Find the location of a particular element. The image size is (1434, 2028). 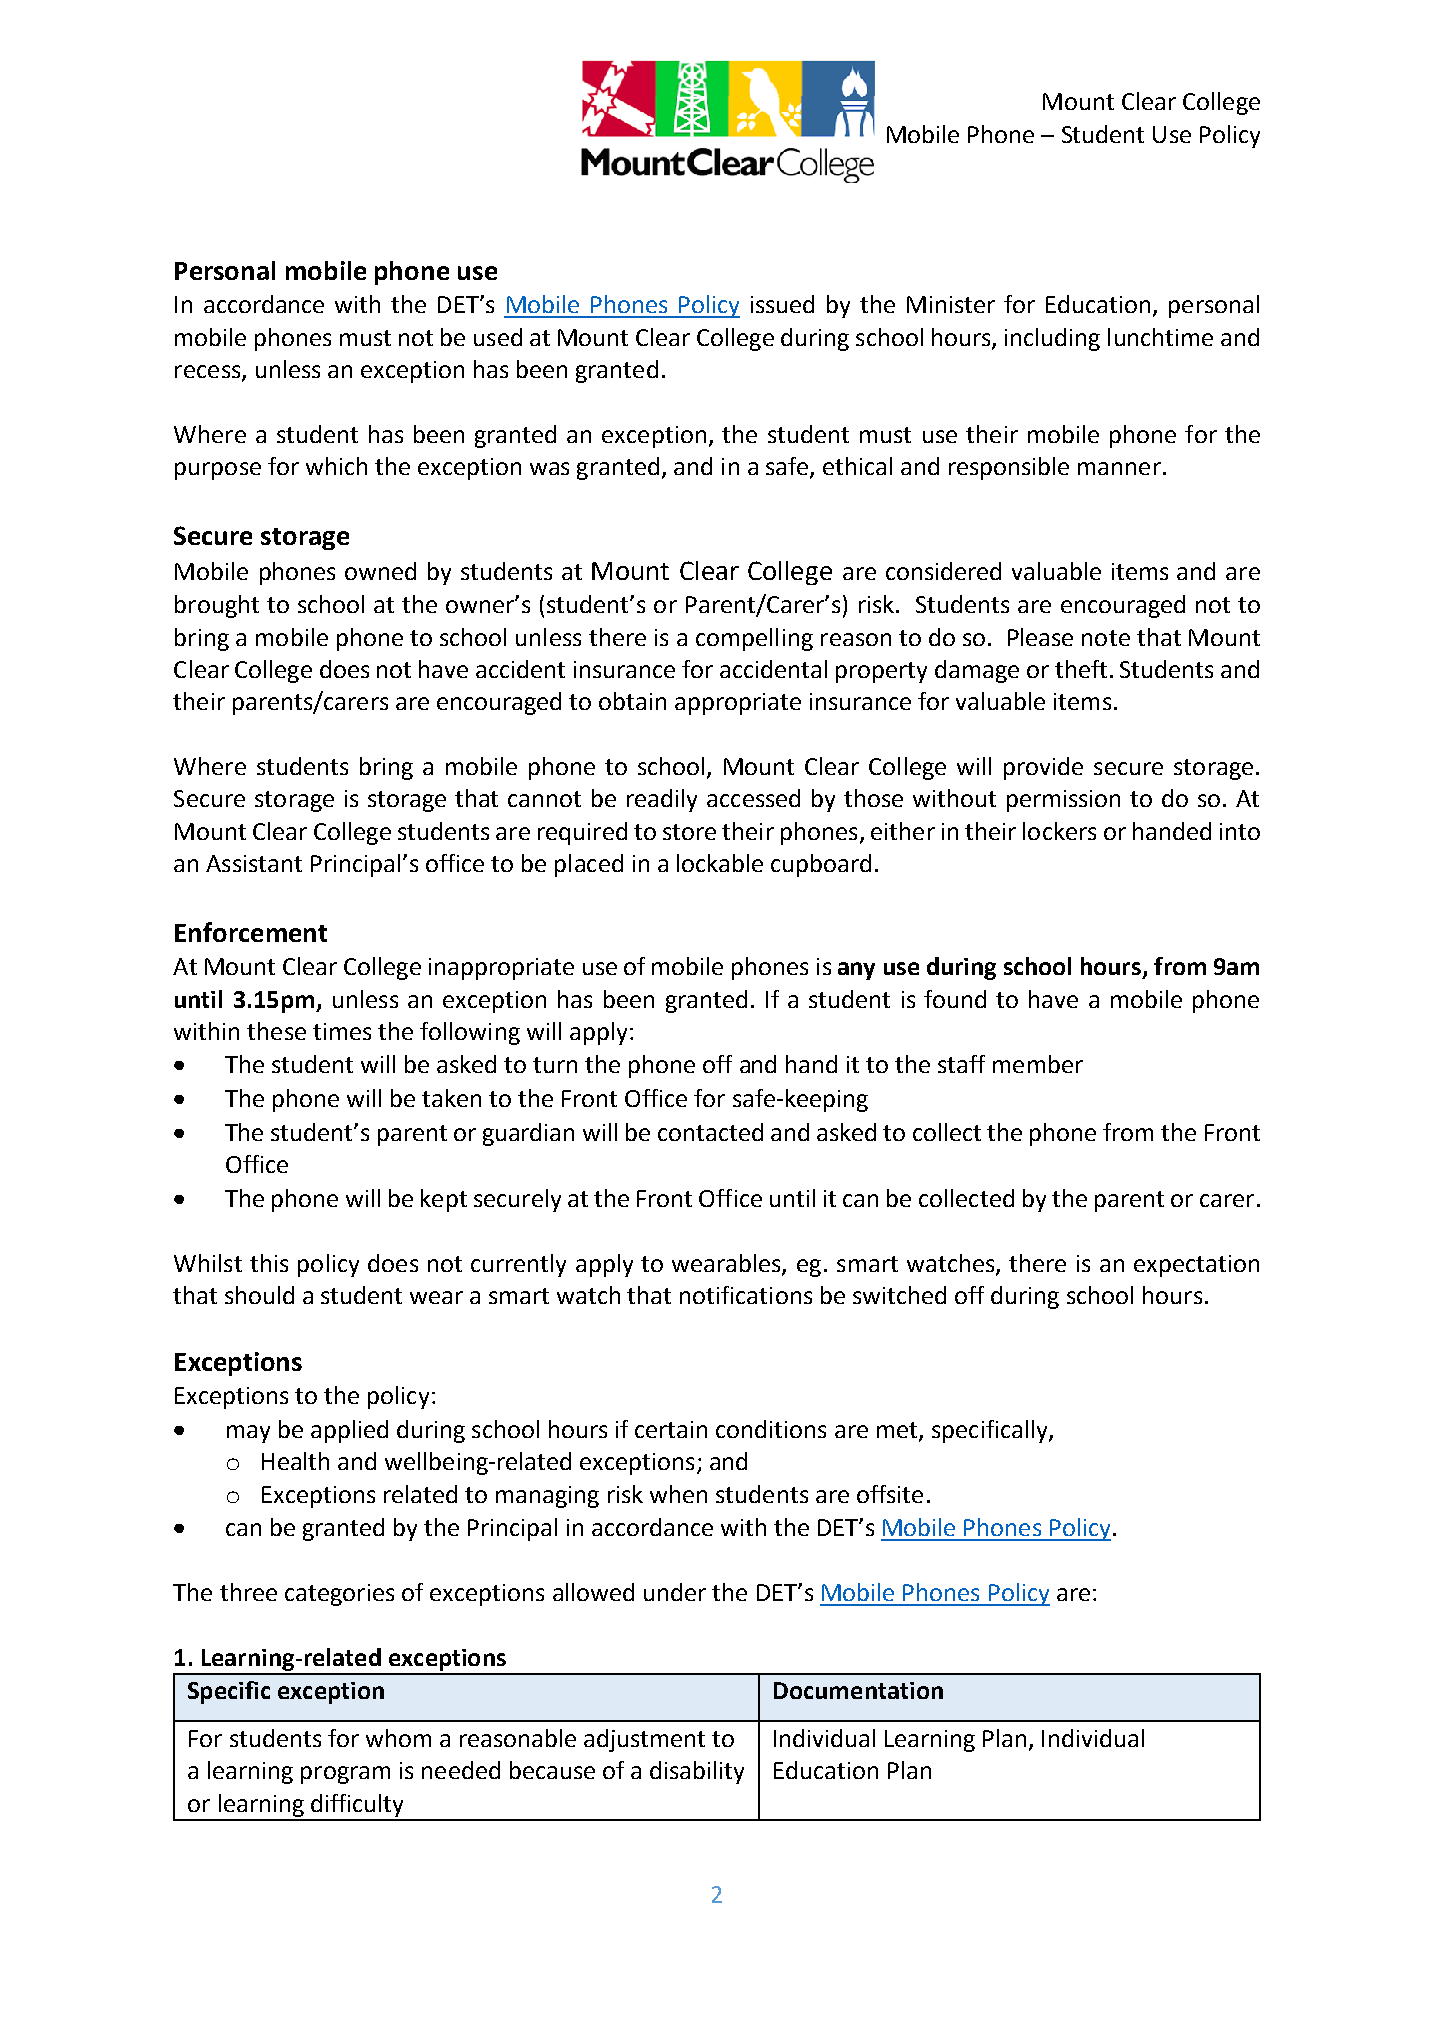

expectation is located at coordinates (1196, 1266).
